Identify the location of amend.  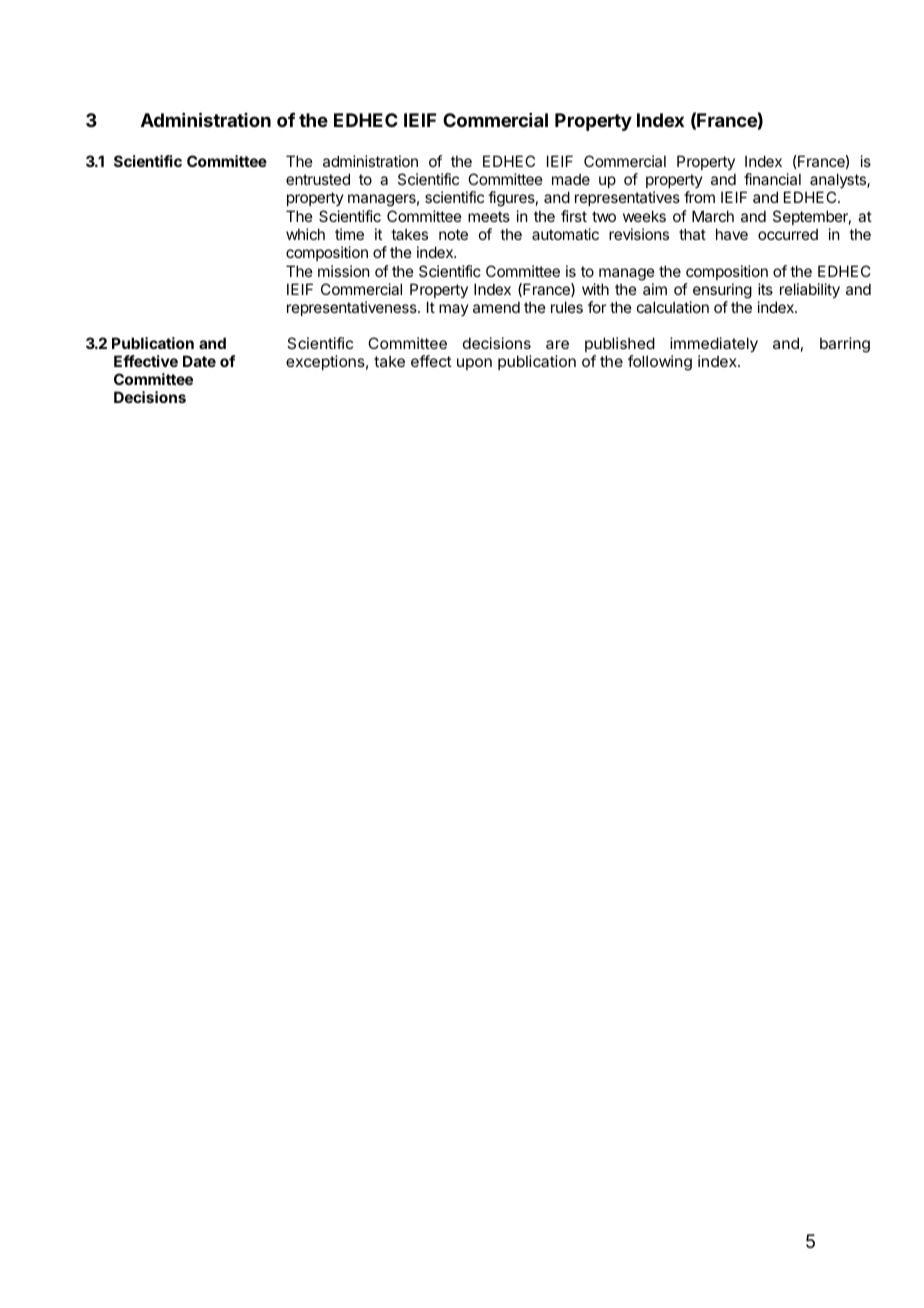
(496, 307).
